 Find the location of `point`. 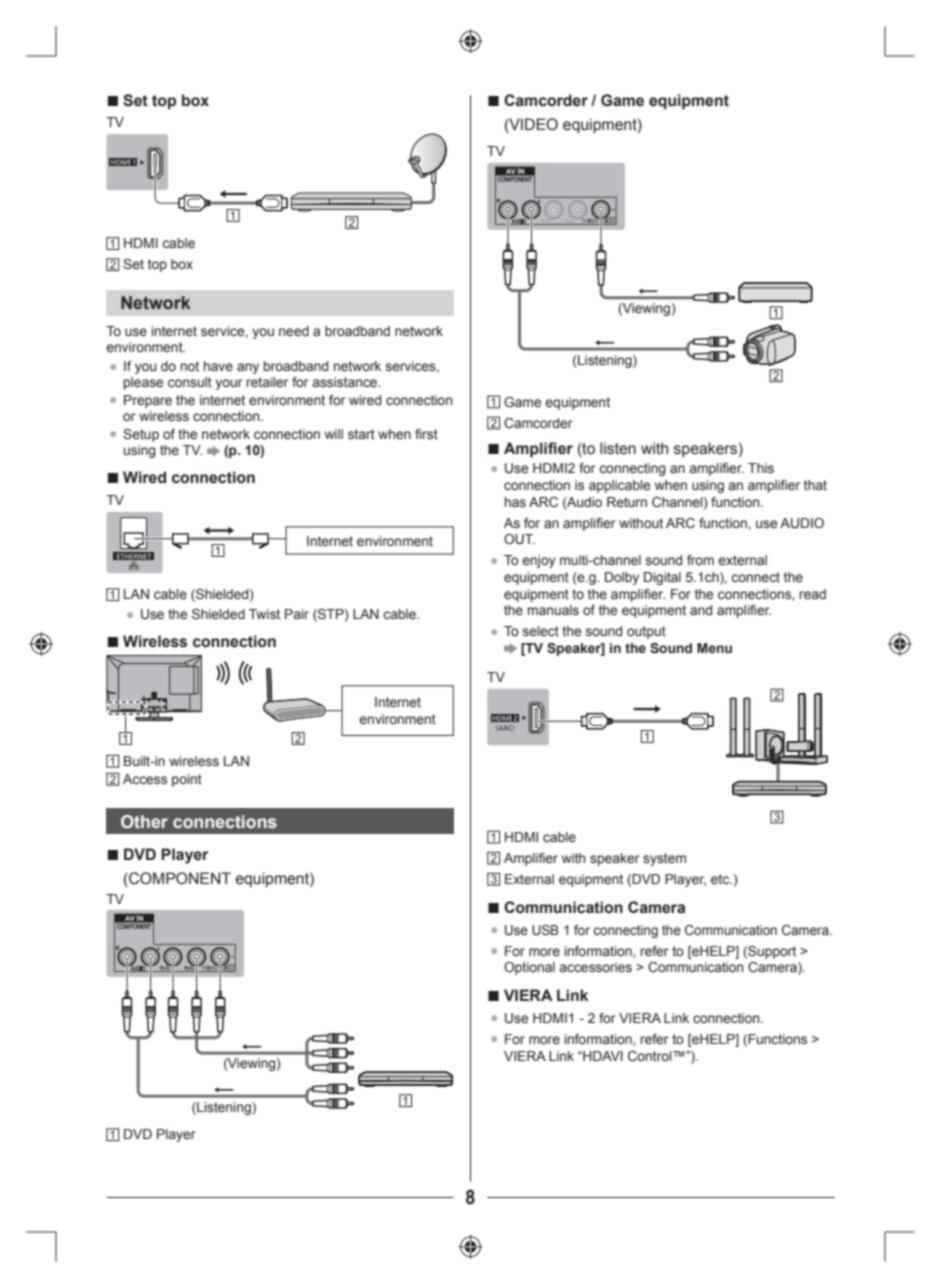

point is located at coordinates (187, 780).
